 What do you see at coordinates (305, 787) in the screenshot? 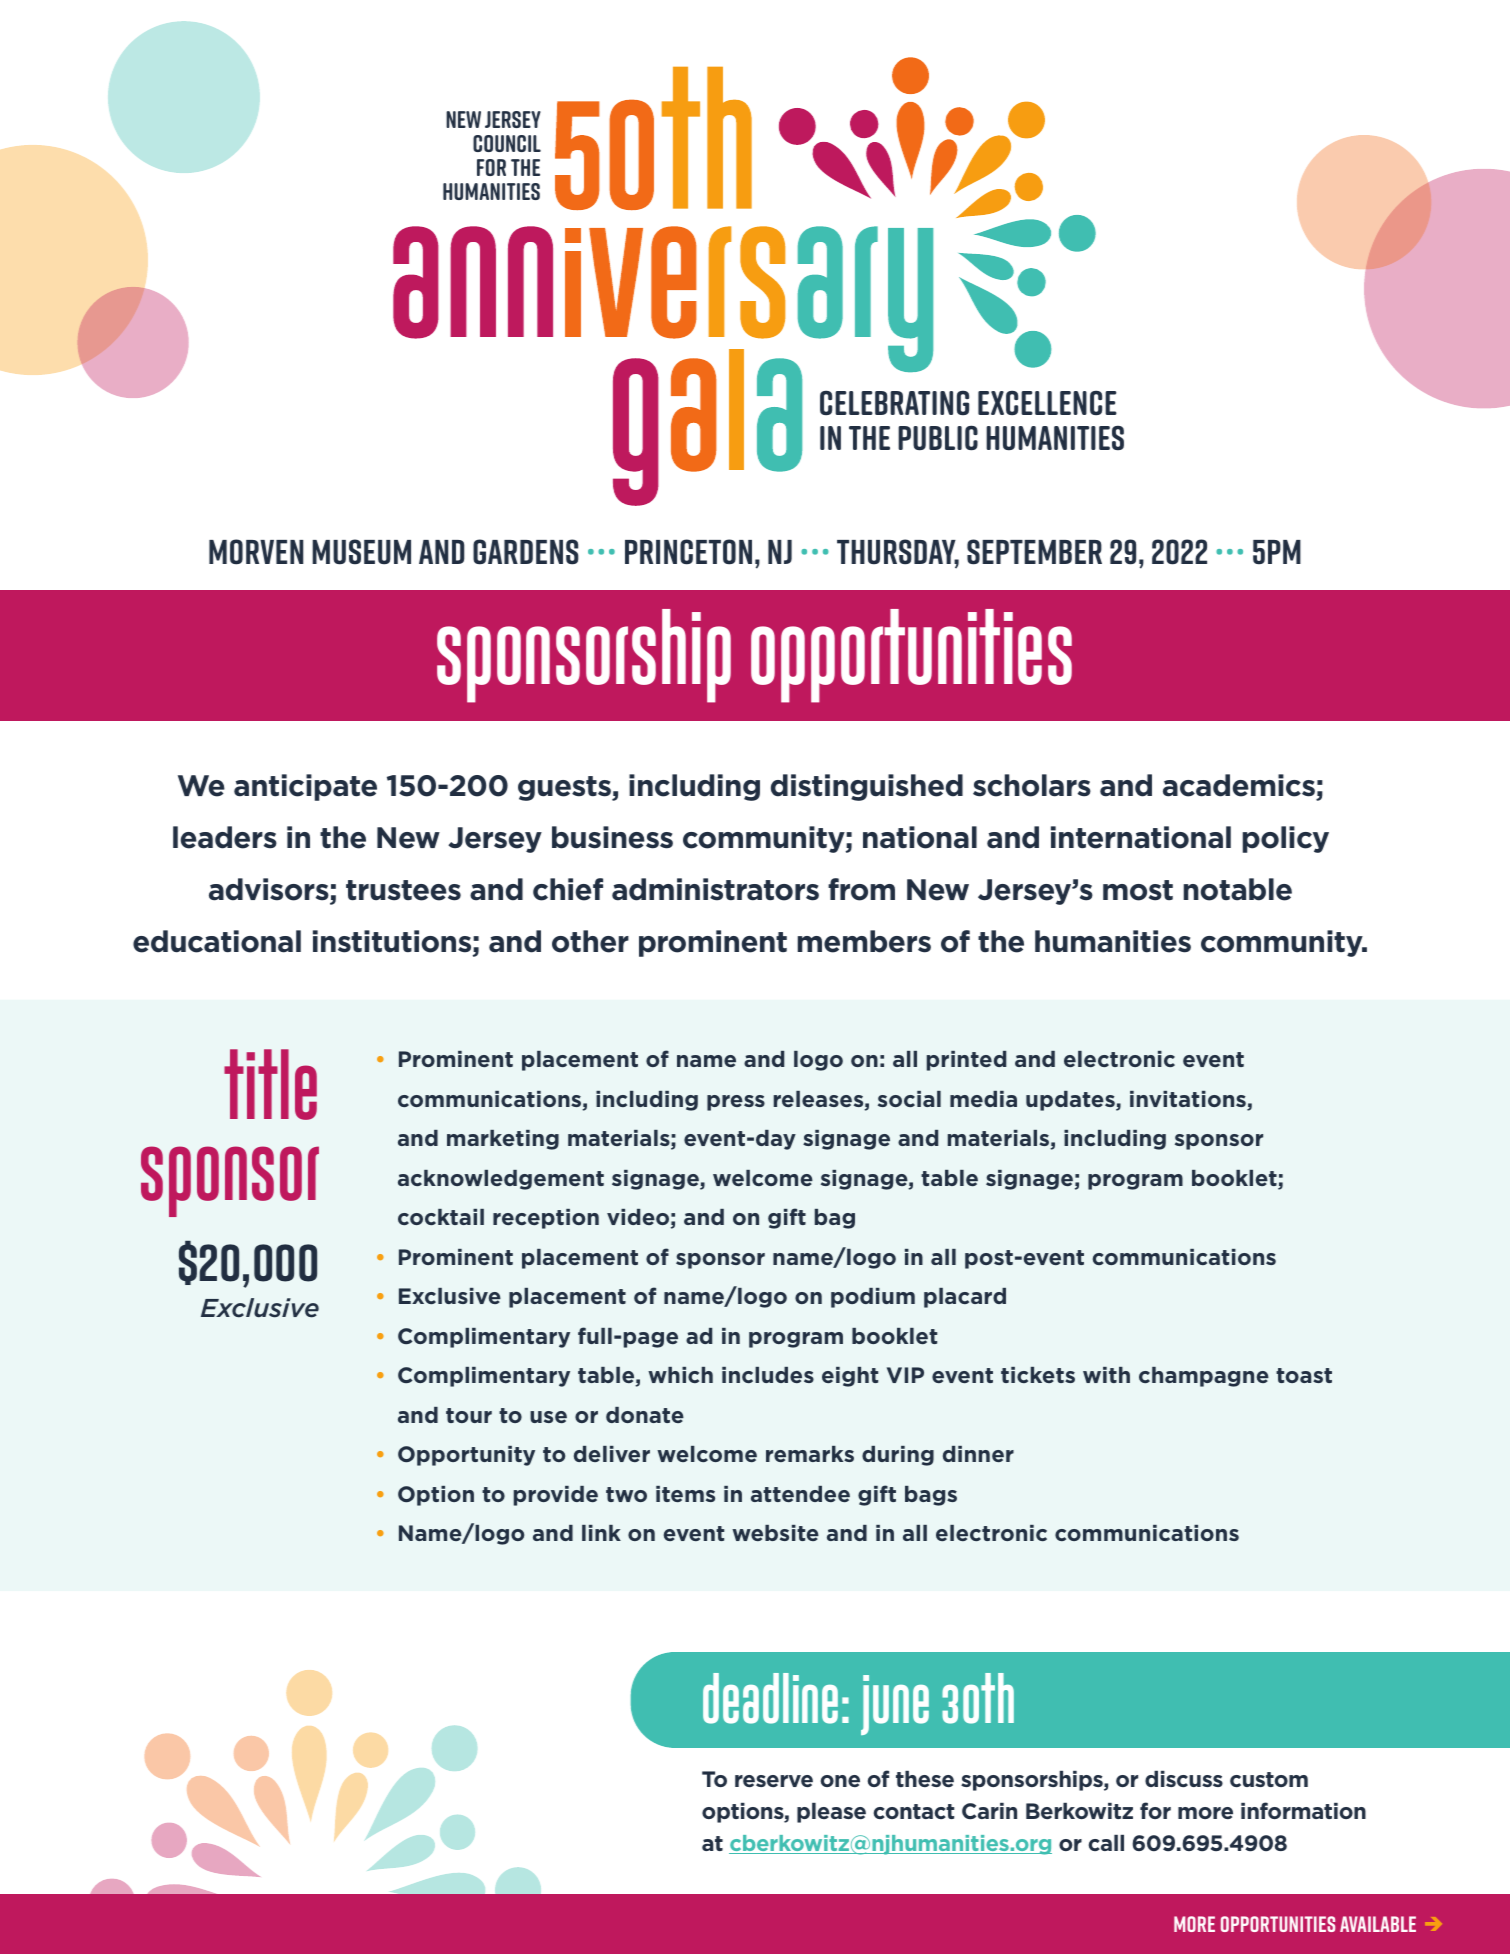
I see `anticipate` at bounding box center [305, 787].
